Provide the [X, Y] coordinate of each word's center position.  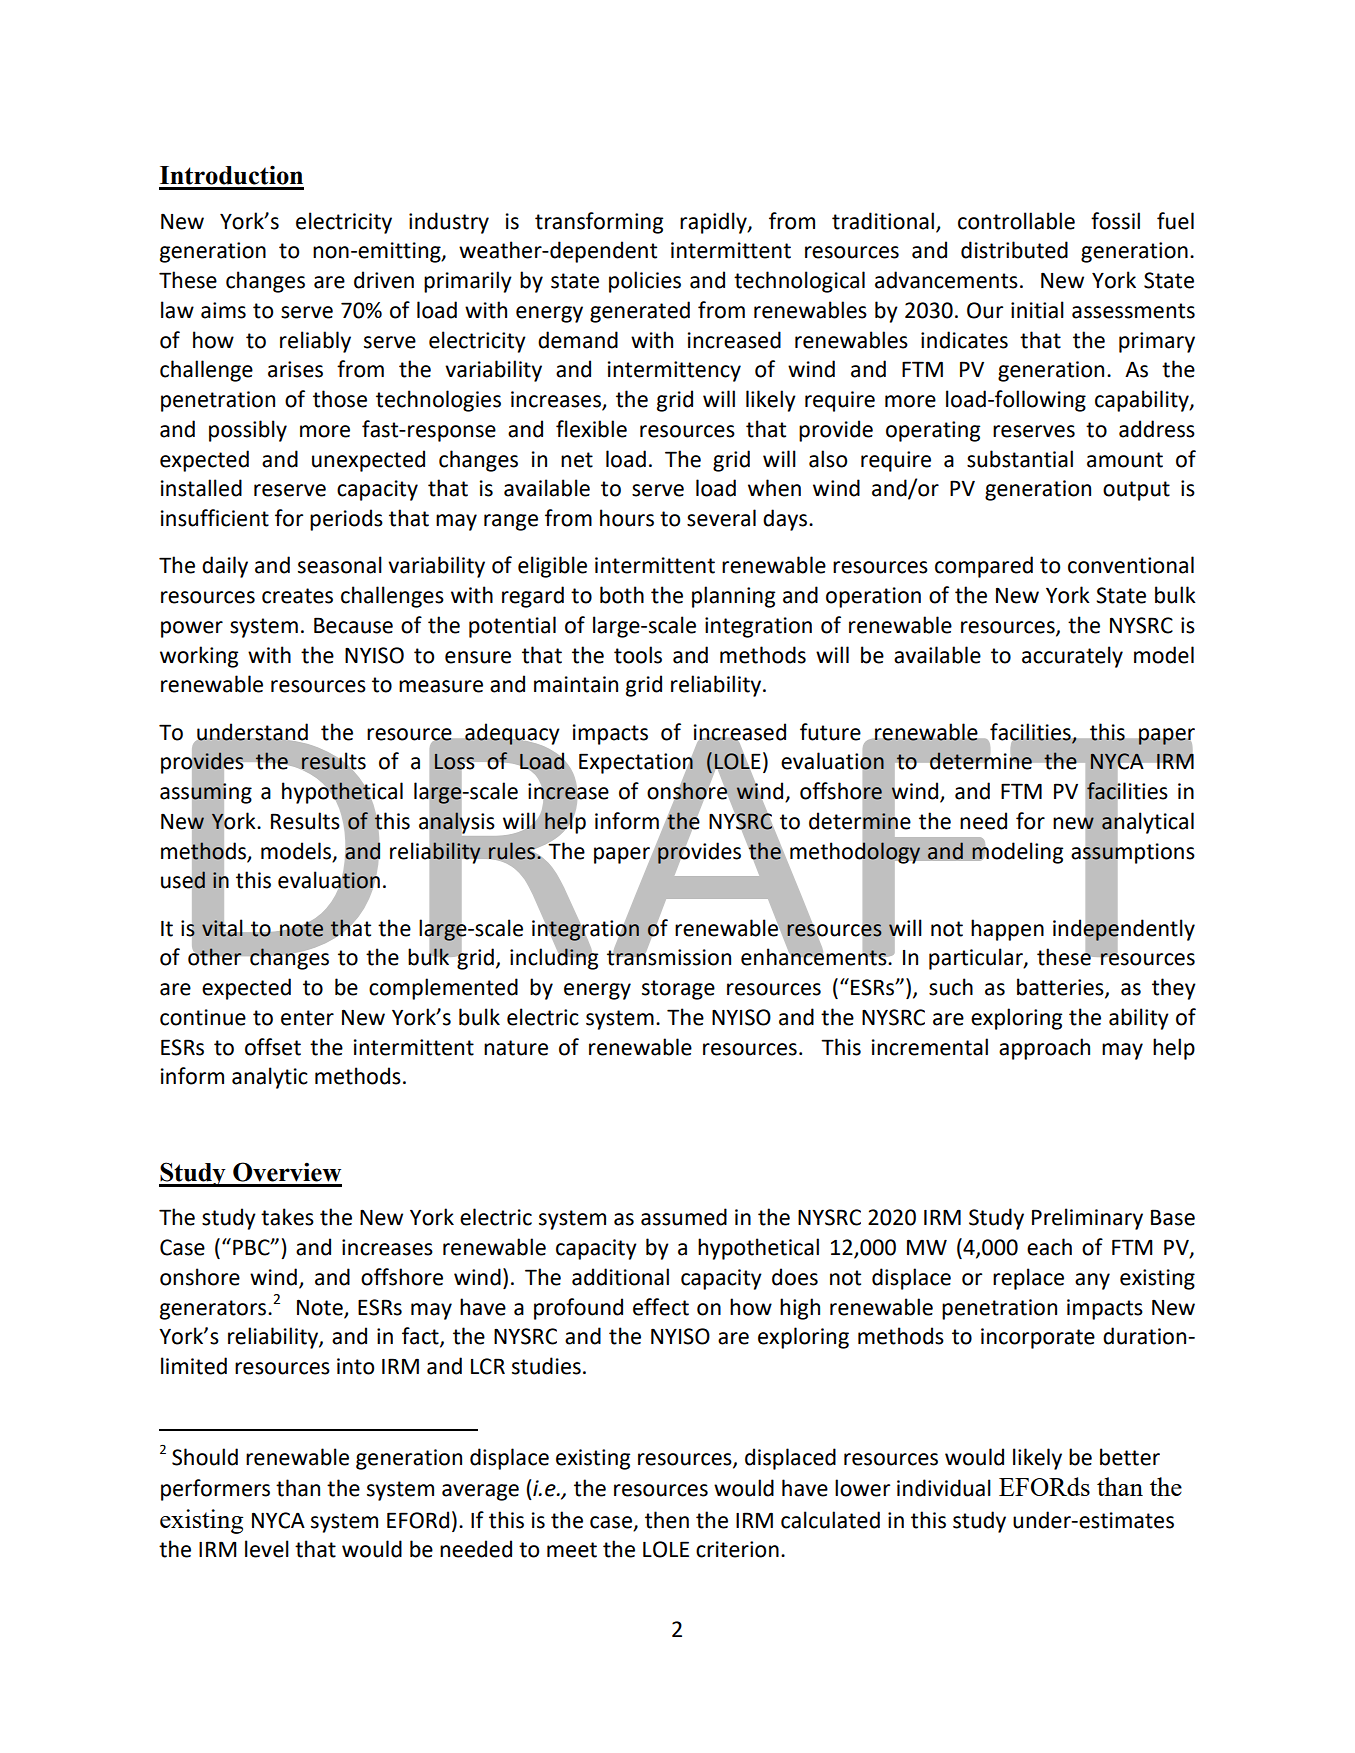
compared [984, 567]
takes [287, 1217]
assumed [684, 1217]
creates [297, 596]
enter [307, 1018]
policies [645, 282]
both [622, 595]
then [667, 1520]
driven [384, 280]
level [267, 1549]
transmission [669, 956]
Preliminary [1087, 1219]
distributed [1014, 250]
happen [1007, 930]
